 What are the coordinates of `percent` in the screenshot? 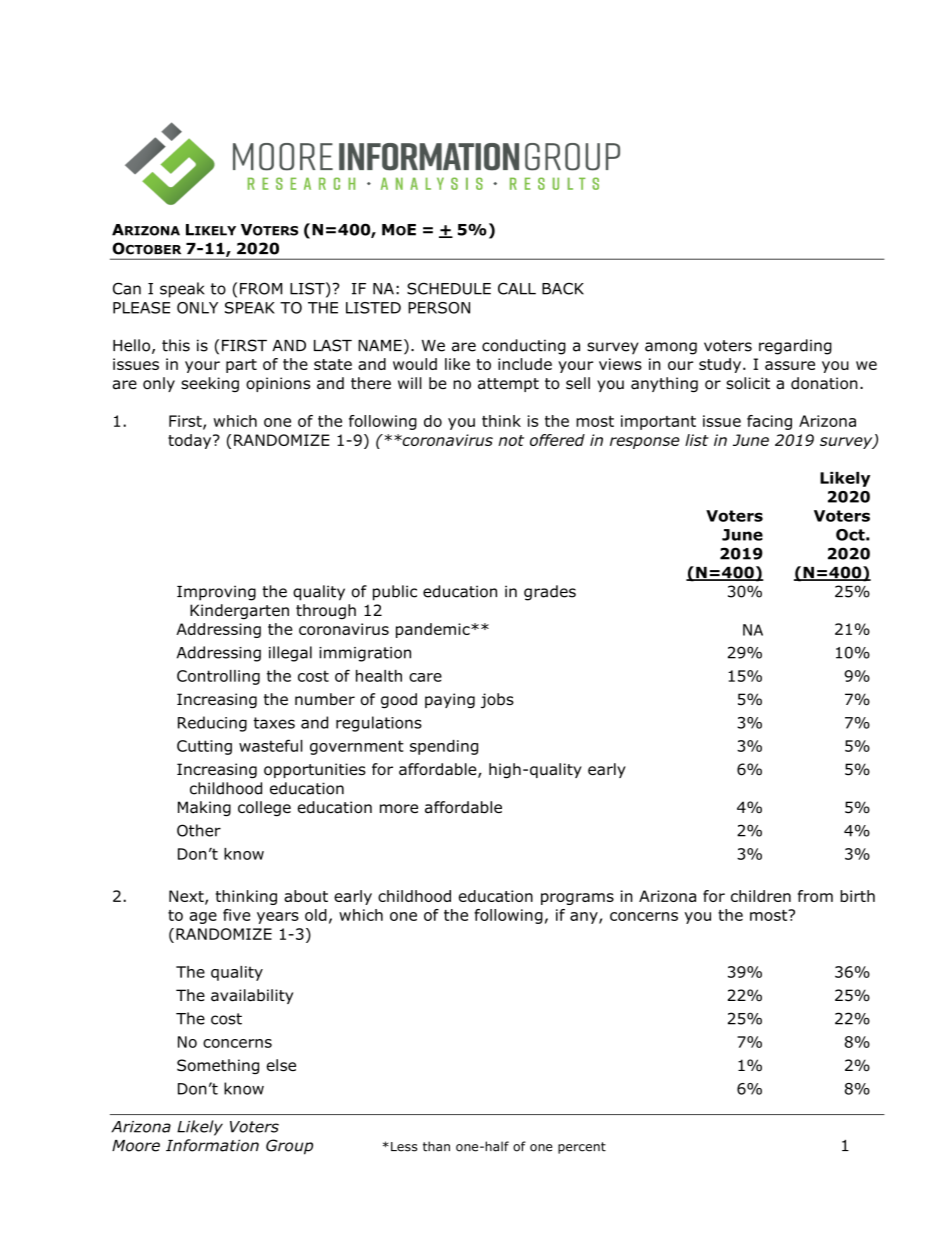 It's located at (582, 1148).
